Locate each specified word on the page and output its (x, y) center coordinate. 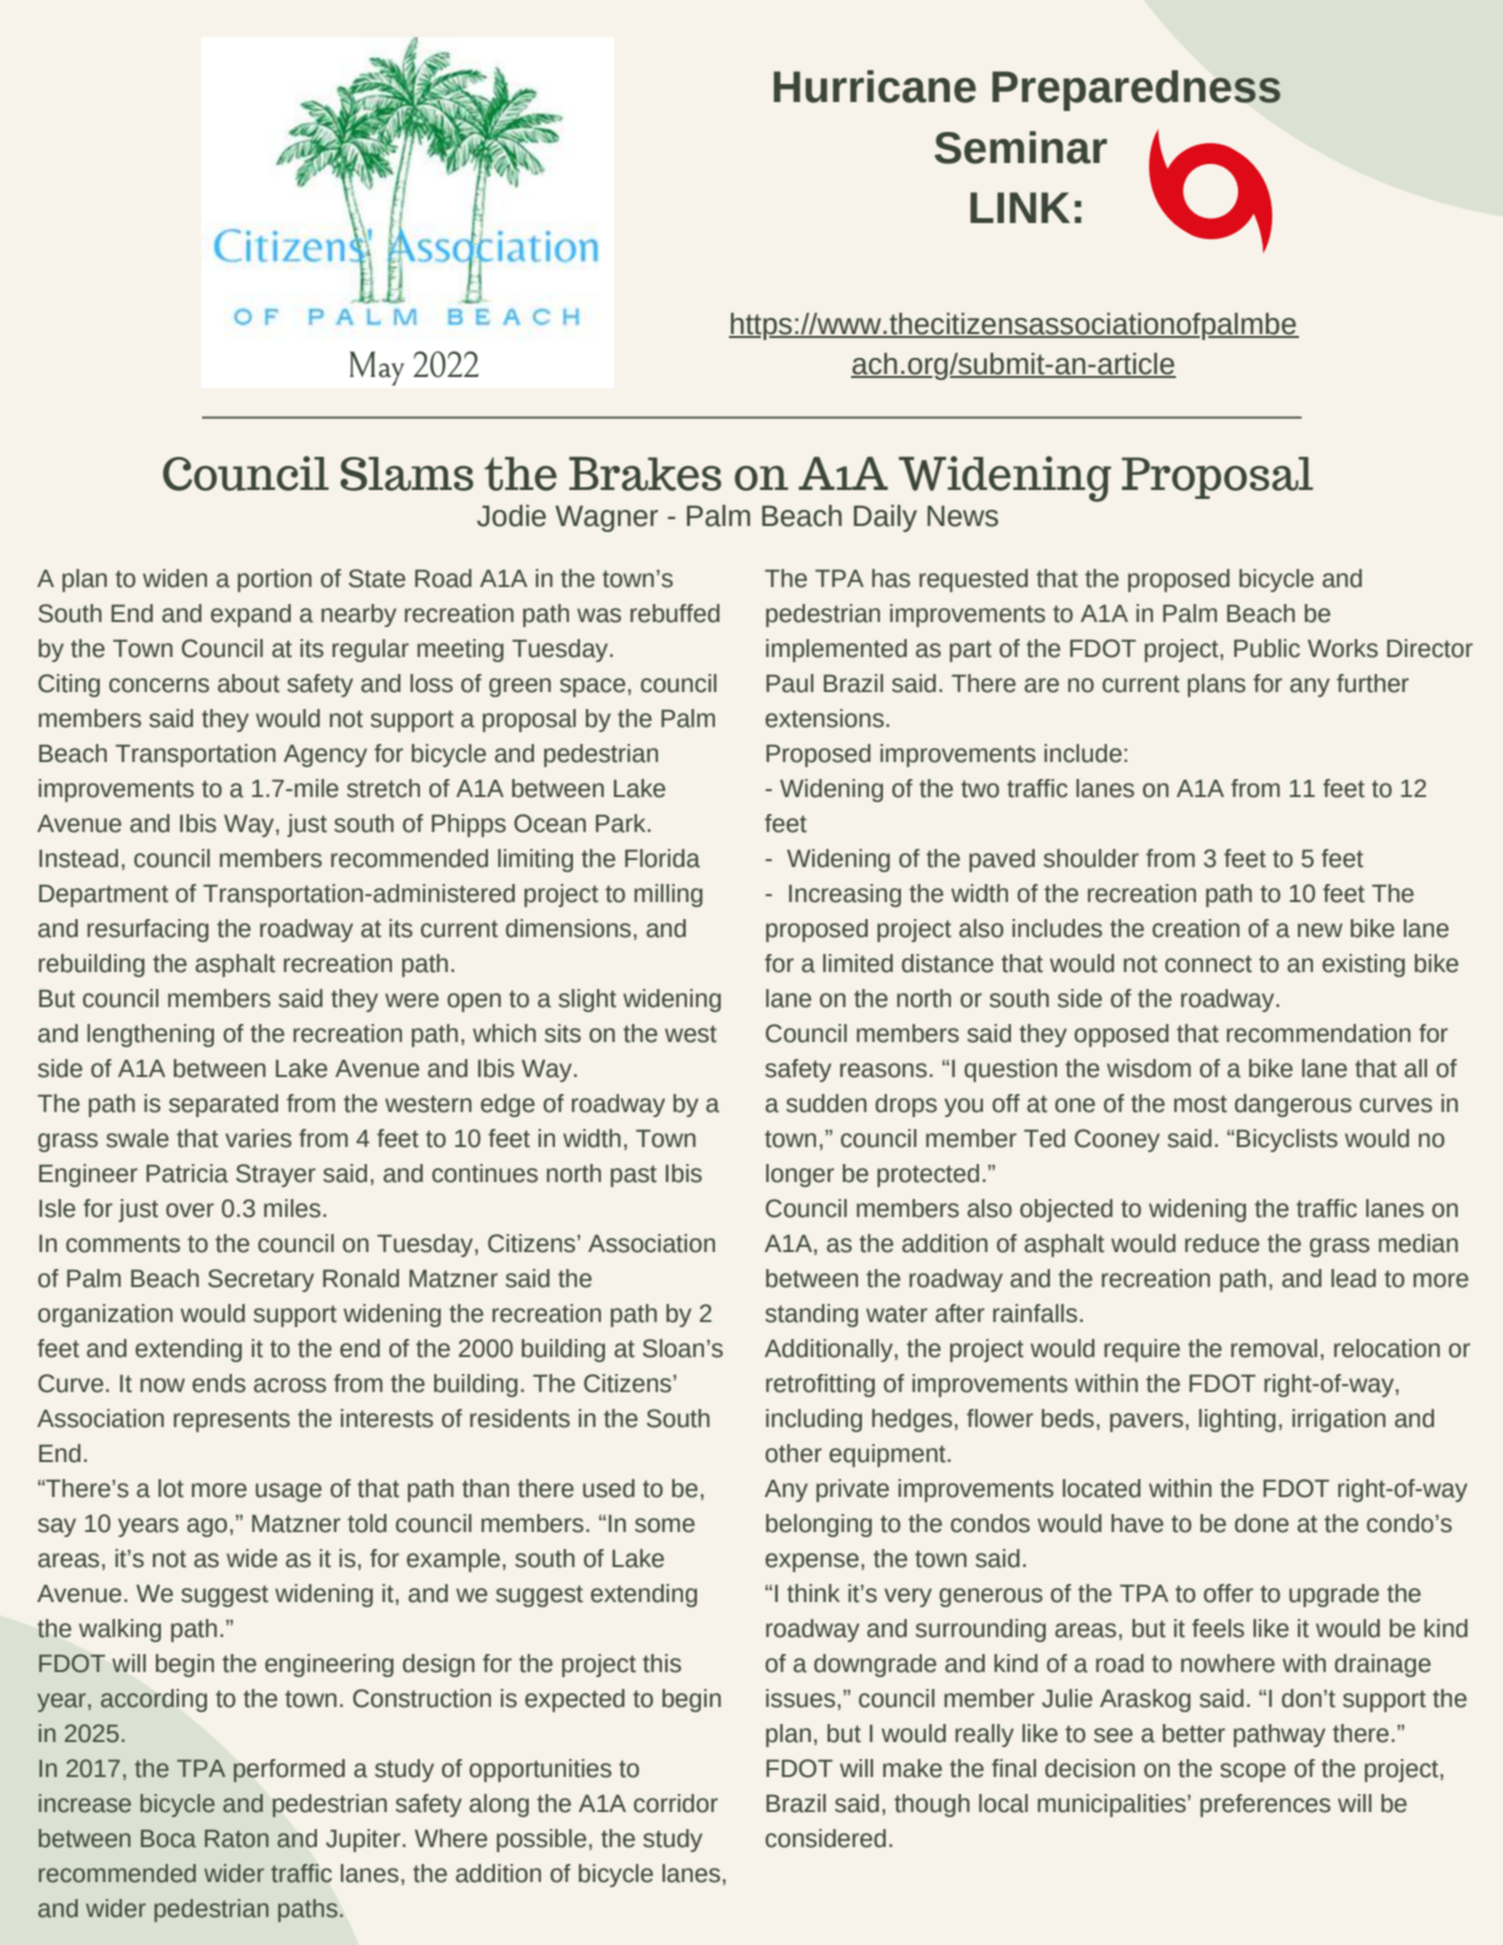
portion (275, 580)
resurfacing (148, 930)
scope (1253, 1772)
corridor (676, 1803)
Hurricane (875, 86)
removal (1274, 1348)
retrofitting (820, 1385)
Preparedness (1136, 90)
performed (289, 1770)
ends (219, 1383)
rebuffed (675, 613)
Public (1267, 648)
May (377, 368)
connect (1208, 964)
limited (858, 963)
